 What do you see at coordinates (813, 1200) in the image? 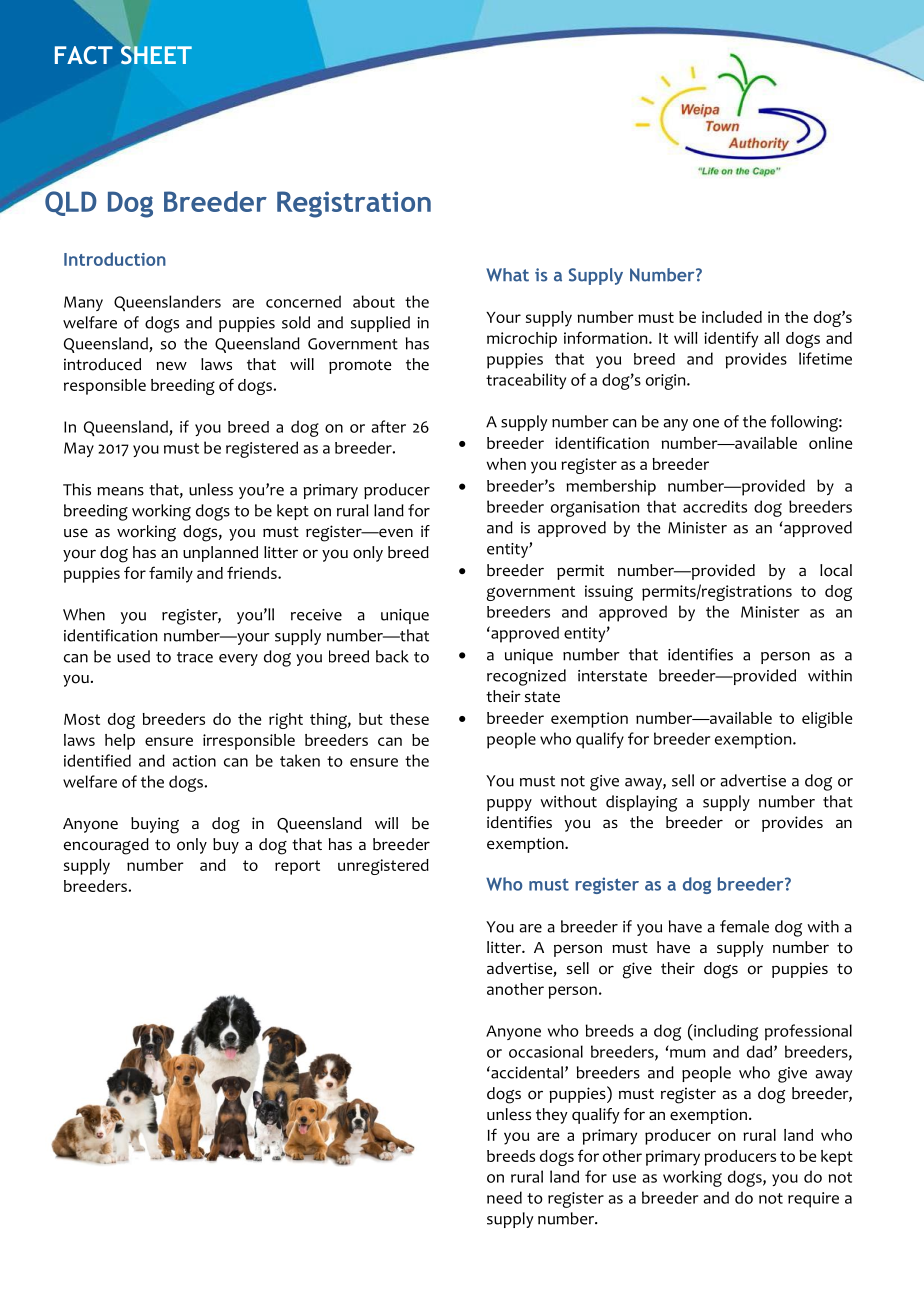
I see `require` at bounding box center [813, 1200].
